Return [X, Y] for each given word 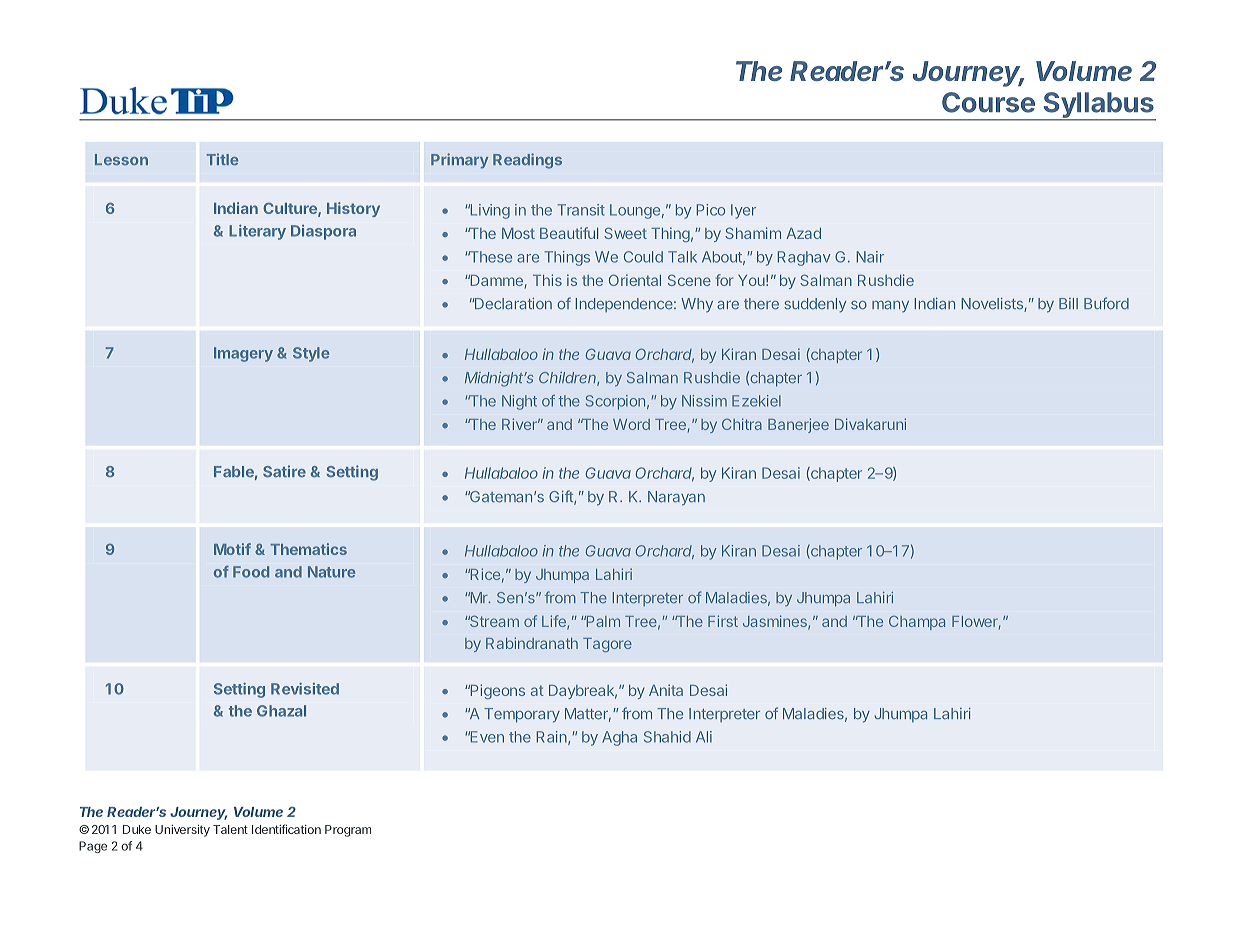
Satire [284, 471]
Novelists [993, 305]
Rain [553, 738]
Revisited [305, 689]
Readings [527, 161]
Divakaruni [870, 424]
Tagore [607, 645]
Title [222, 159]
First [723, 621]
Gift [562, 497]
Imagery [243, 354]
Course [988, 102]
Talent [230, 829]
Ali [704, 737]
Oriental [635, 280]
